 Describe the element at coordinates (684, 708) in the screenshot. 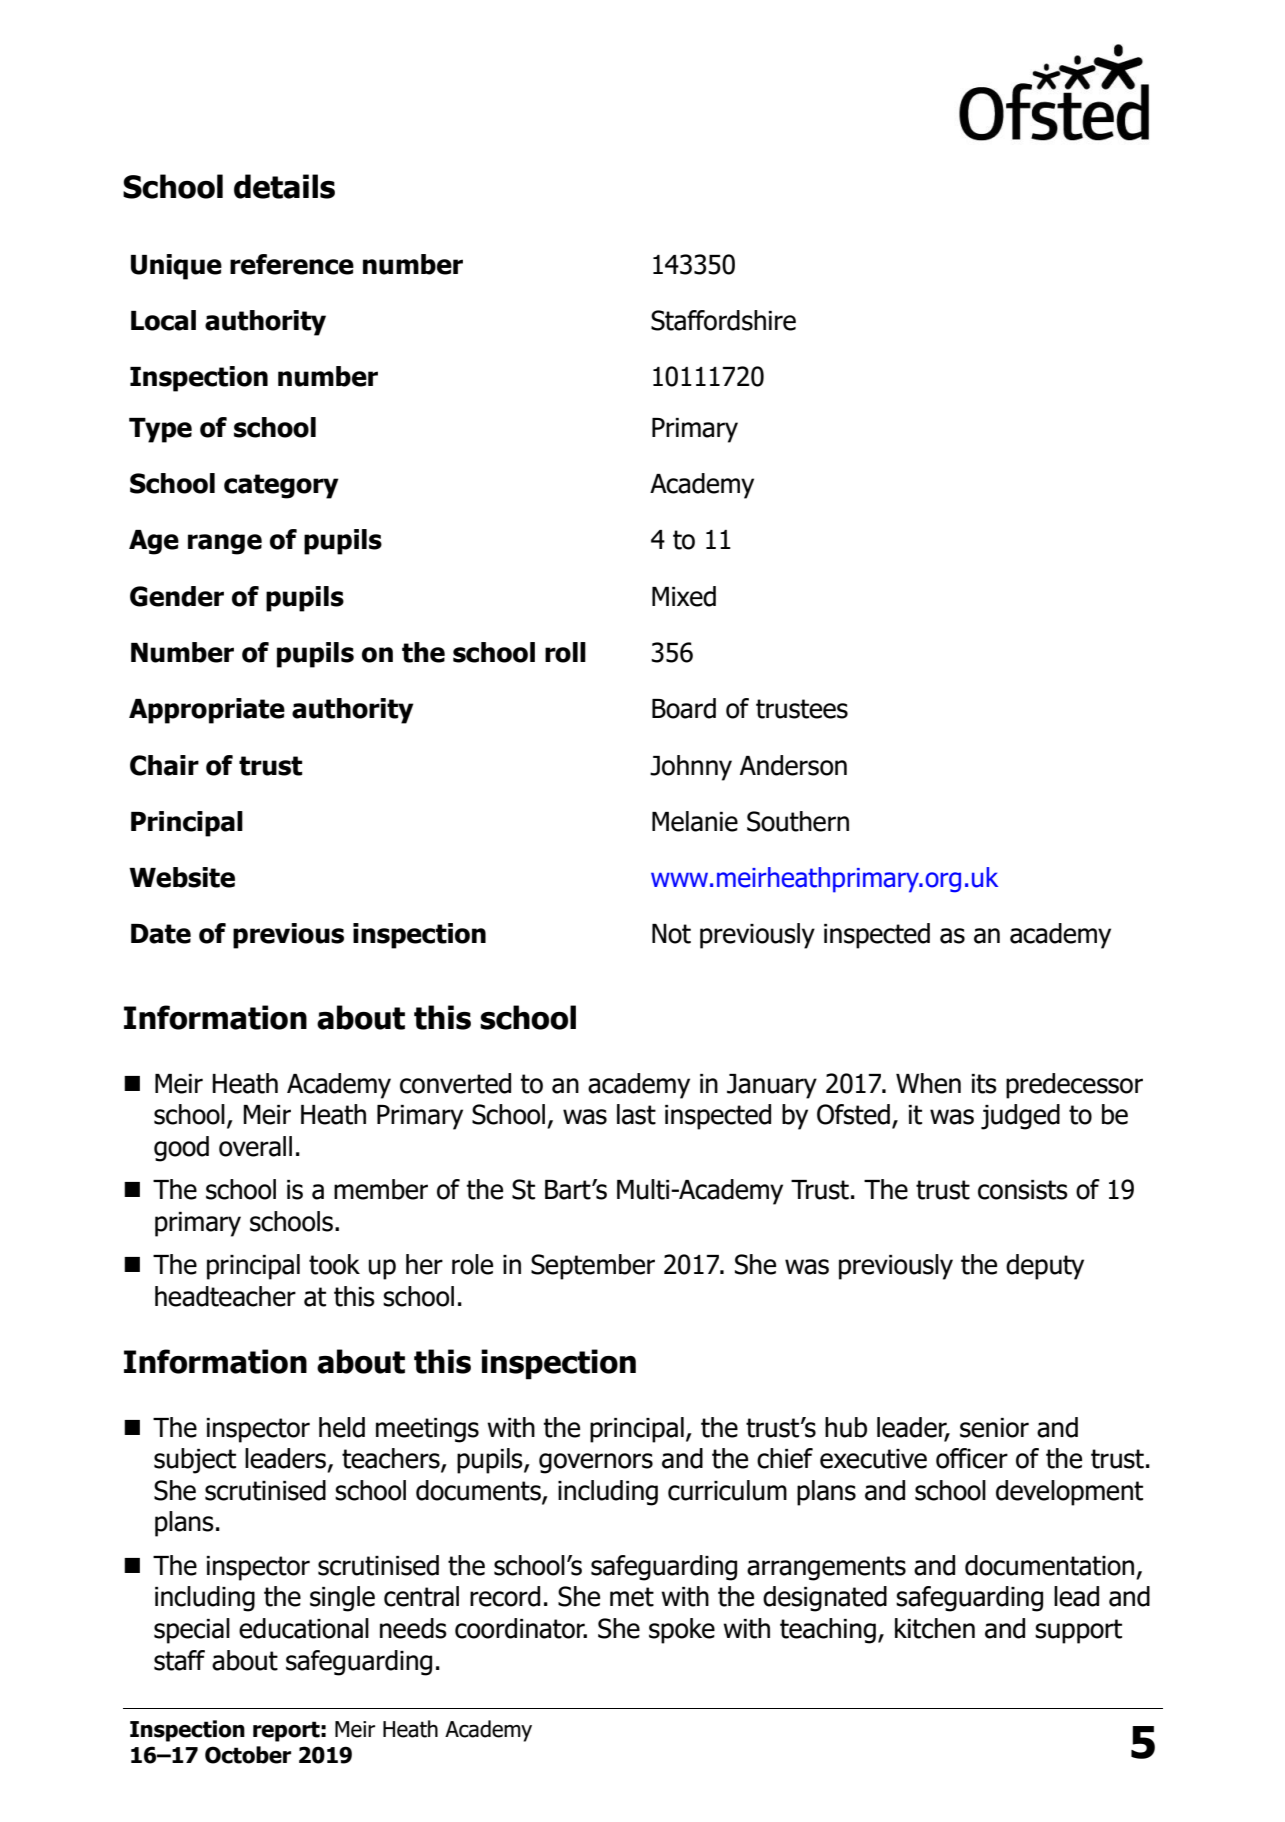

I see `Board` at that location.
